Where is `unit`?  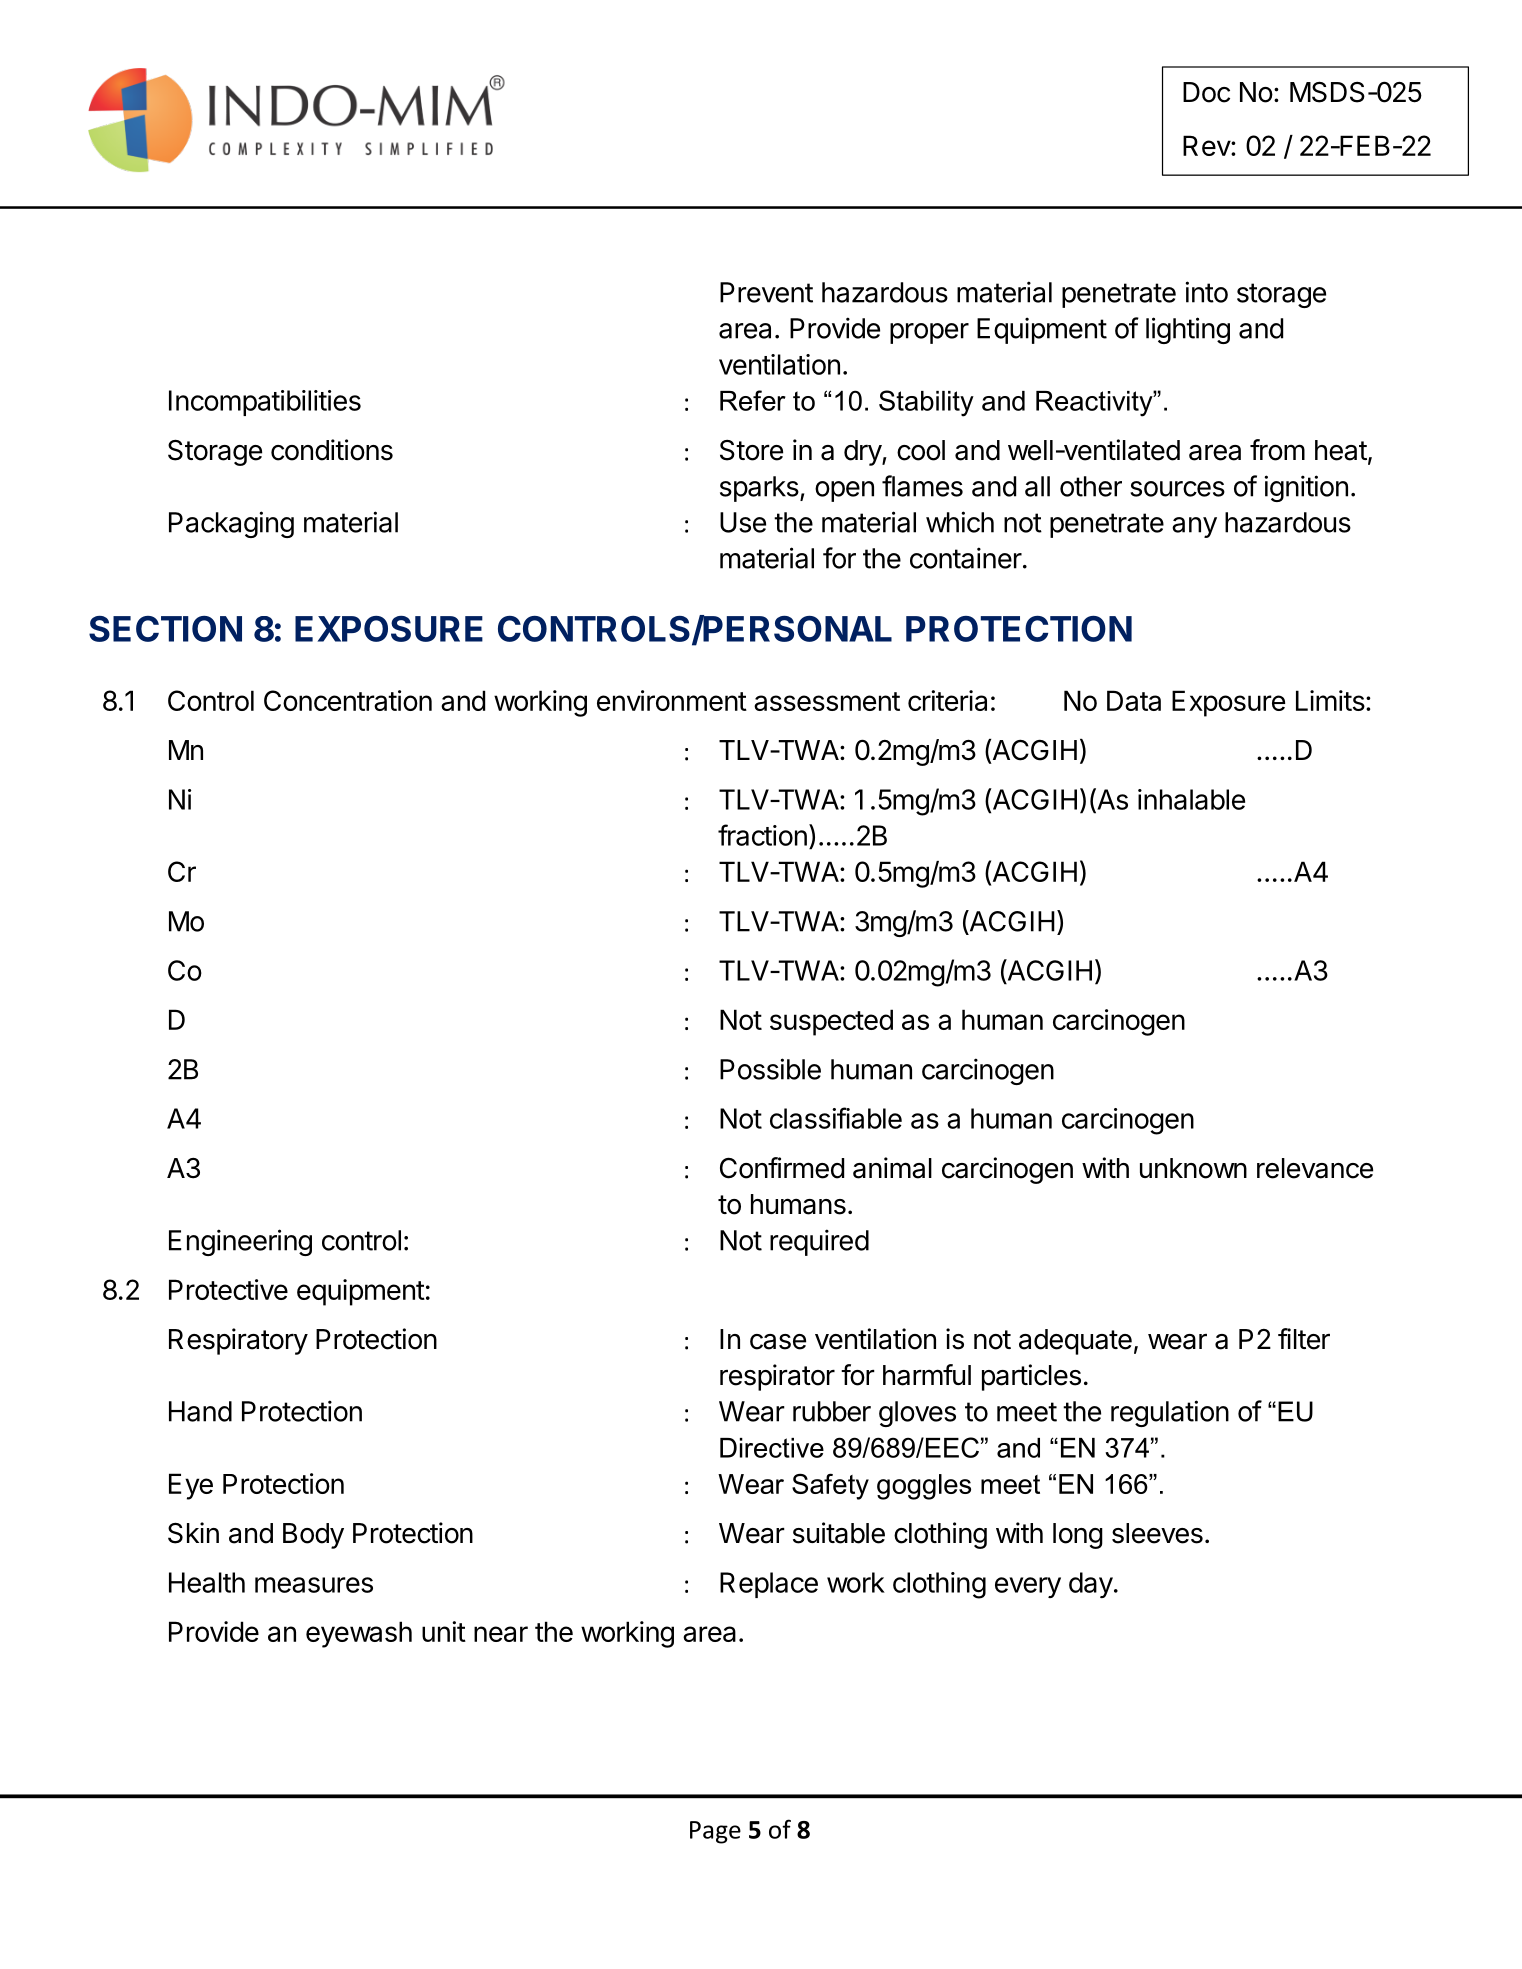 unit is located at coordinates (444, 1631).
